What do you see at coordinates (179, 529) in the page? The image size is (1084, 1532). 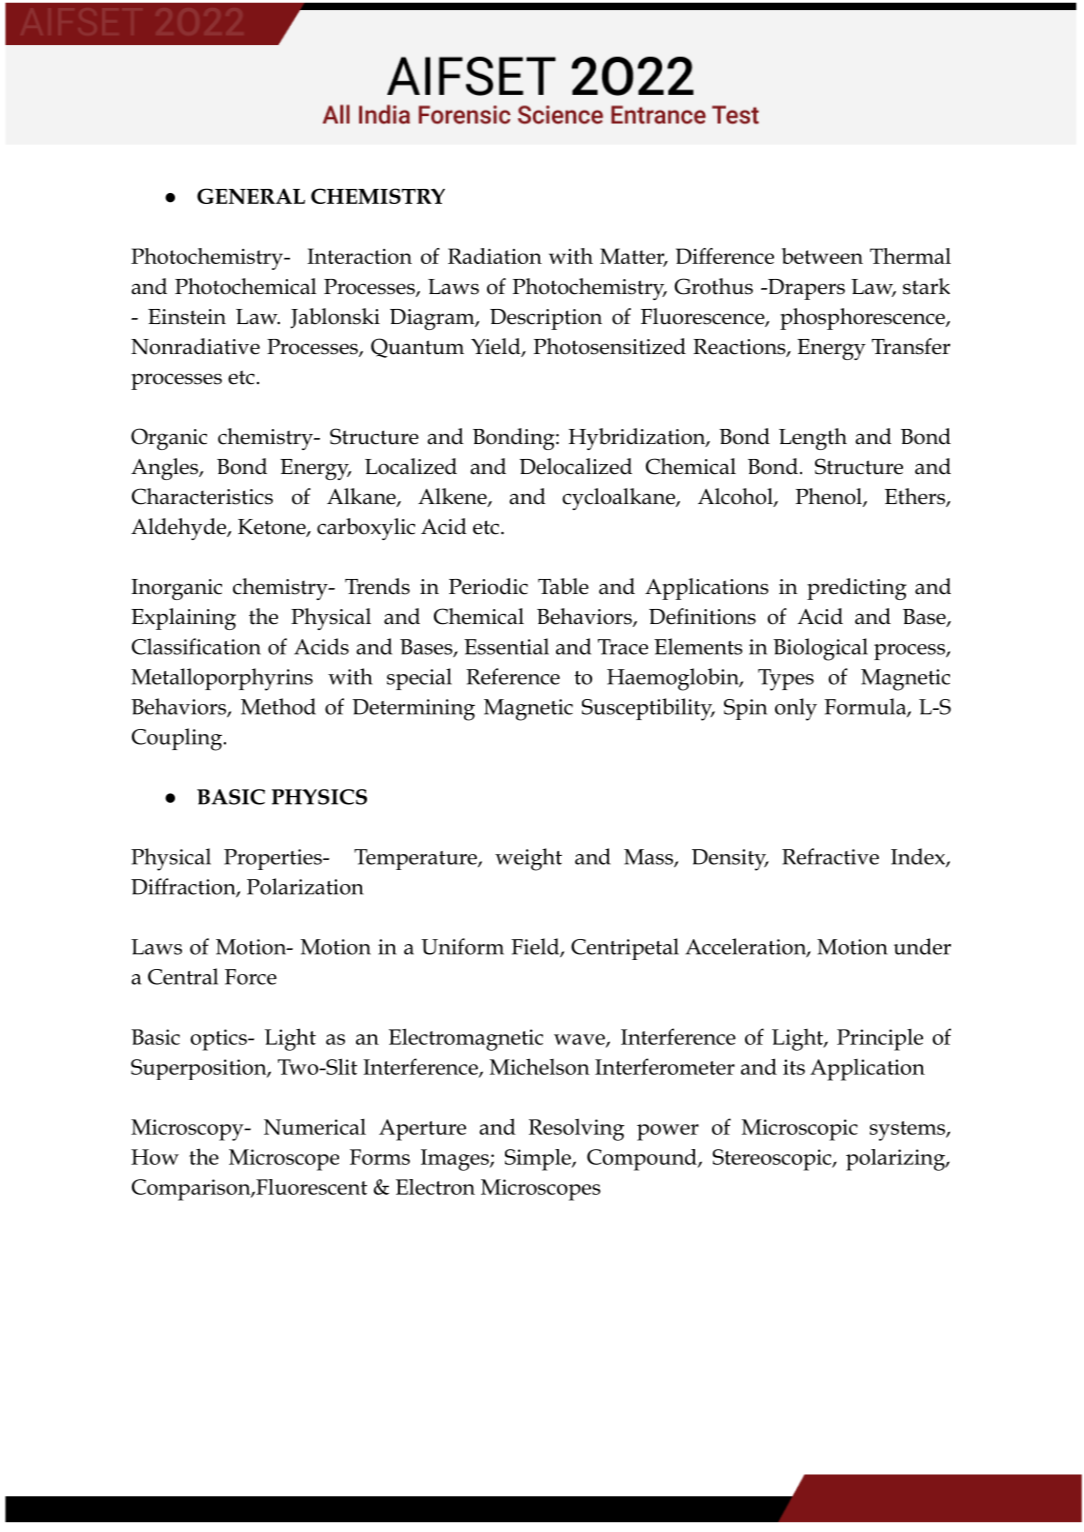 I see `Aldehyde` at bounding box center [179, 529].
